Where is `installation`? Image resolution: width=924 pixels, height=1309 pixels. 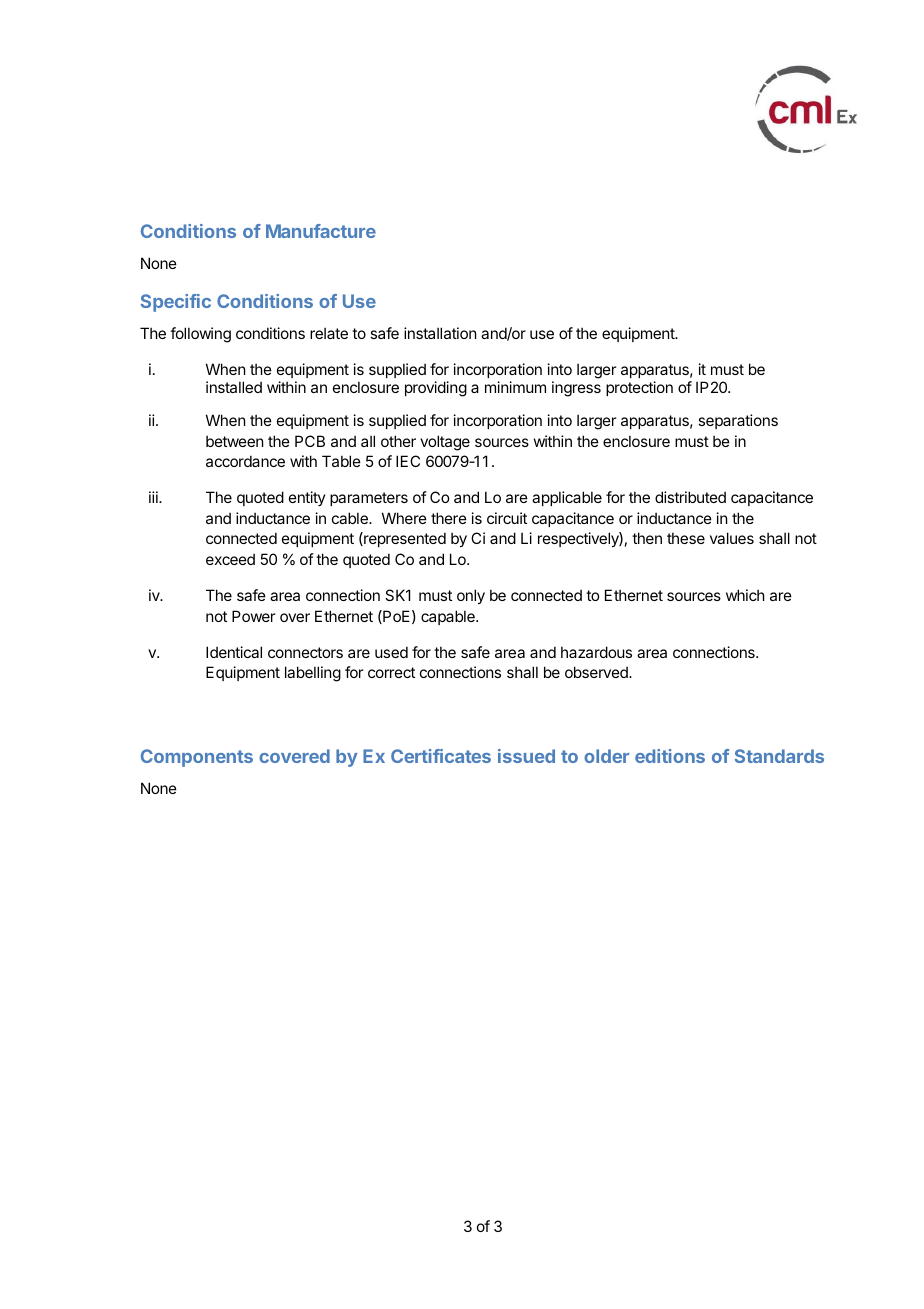 installation is located at coordinates (440, 333).
